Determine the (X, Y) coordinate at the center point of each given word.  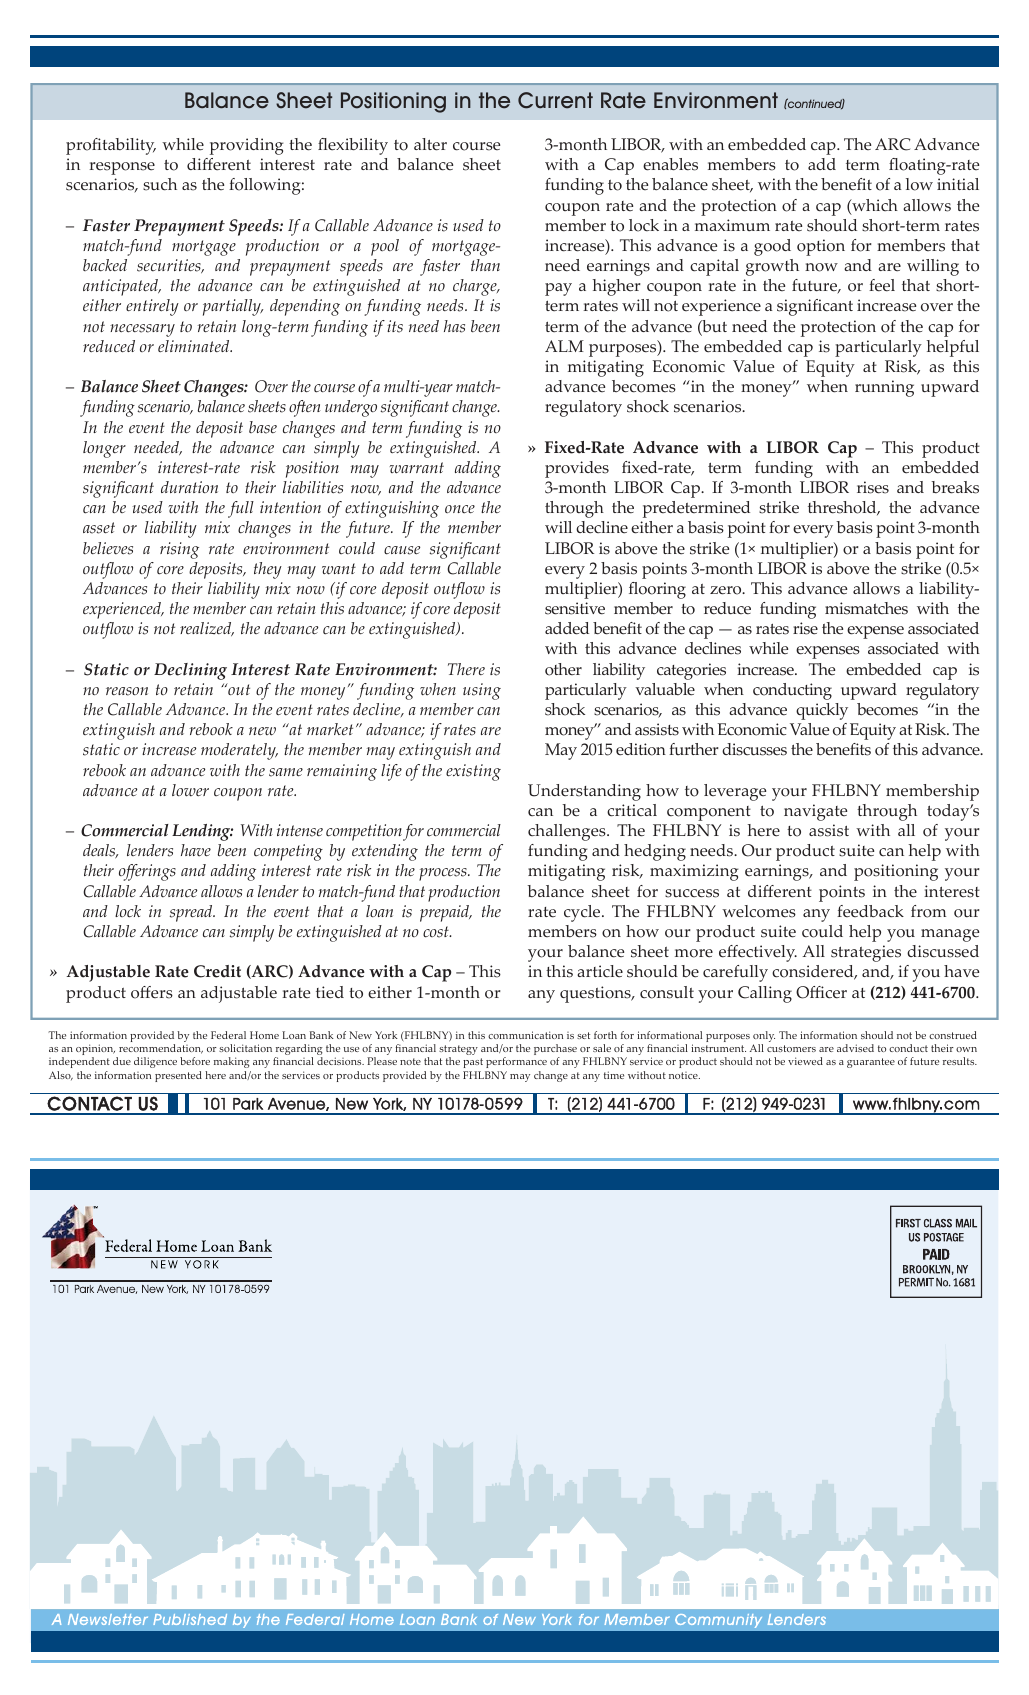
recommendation (161, 1049)
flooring (657, 590)
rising (179, 550)
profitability (111, 146)
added (567, 628)
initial (958, 184)
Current (555, 100)
